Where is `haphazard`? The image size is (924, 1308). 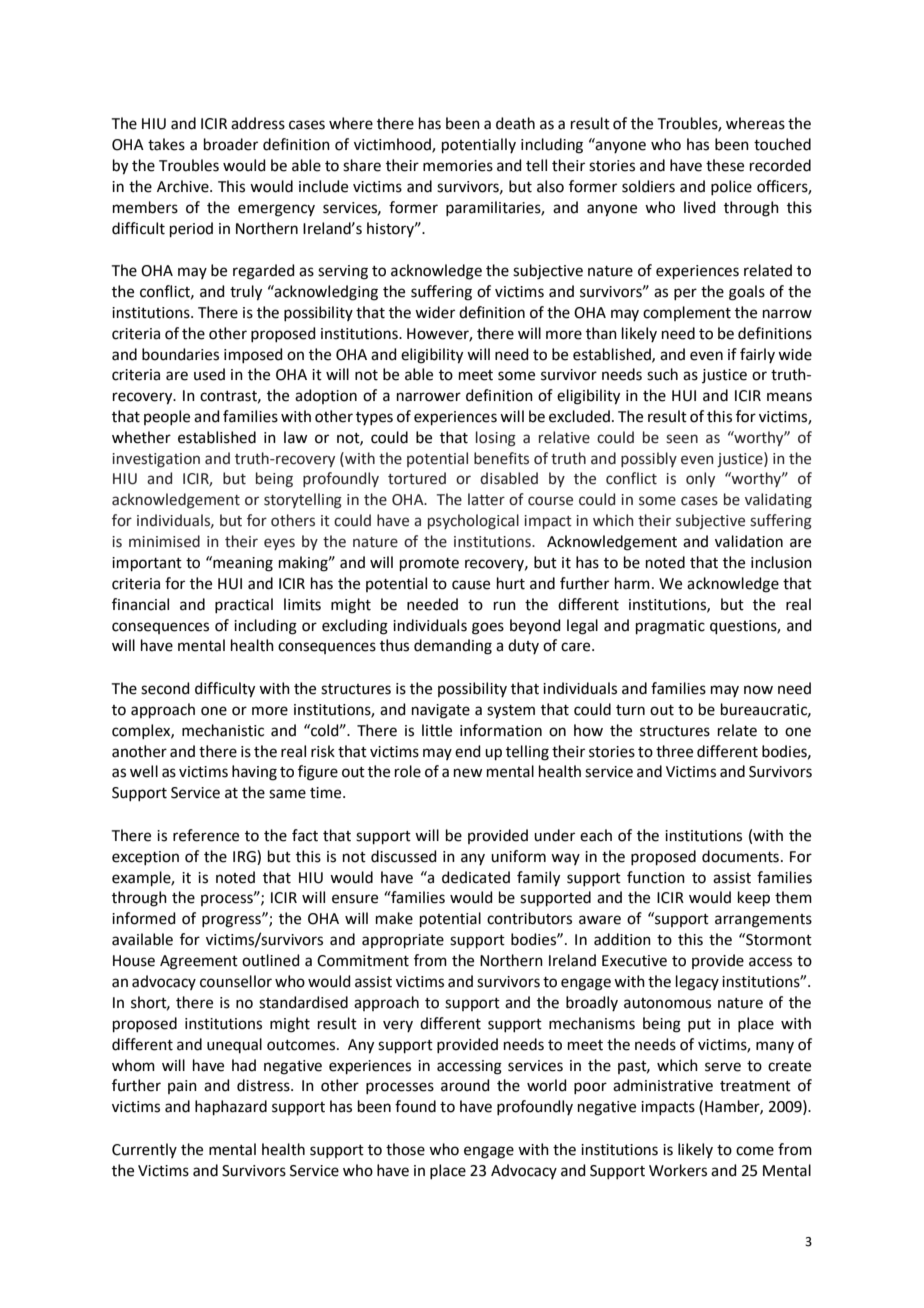
haphazard is located at coordinates (231, 1107).
